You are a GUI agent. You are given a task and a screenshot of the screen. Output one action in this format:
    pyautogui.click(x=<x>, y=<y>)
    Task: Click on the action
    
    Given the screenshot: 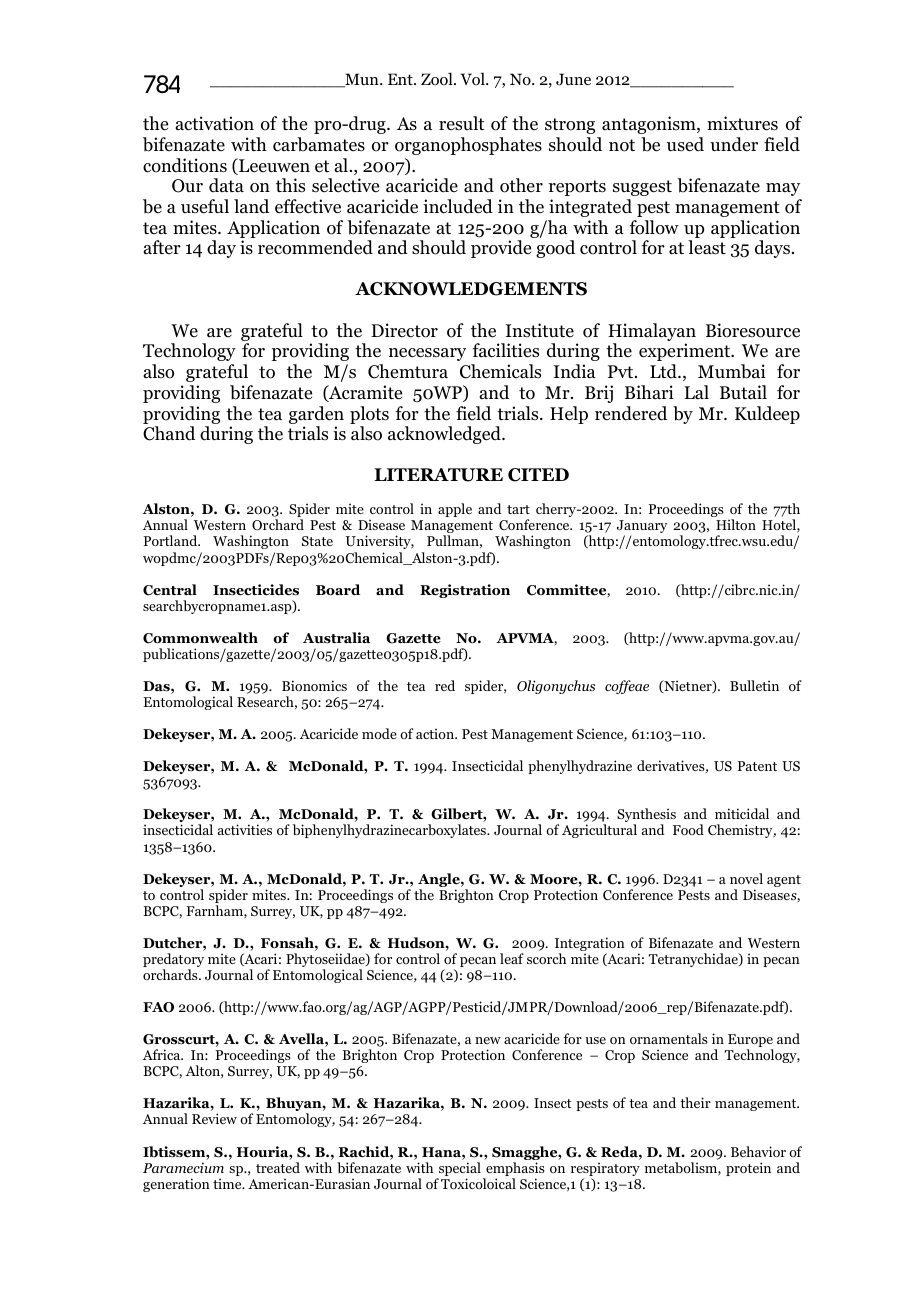 What is the action you would take?
    pyautogui.click(x=436, y=733)
